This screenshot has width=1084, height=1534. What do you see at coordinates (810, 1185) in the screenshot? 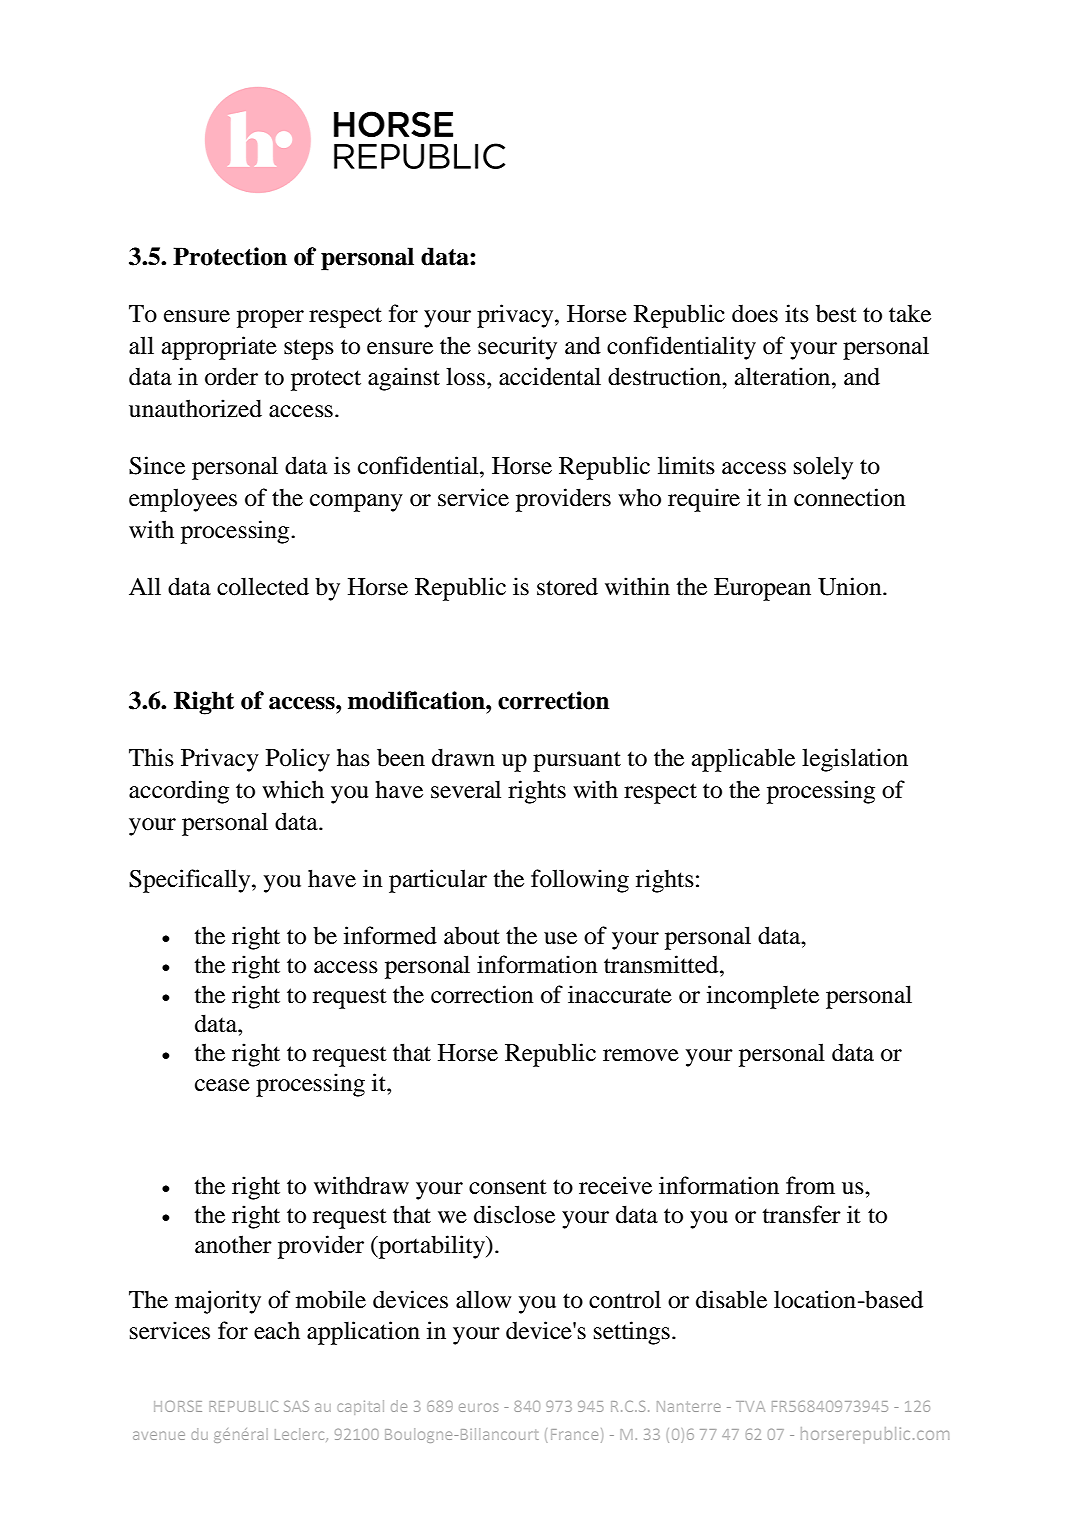
I see `from` at bounding box center [810, 1185].
